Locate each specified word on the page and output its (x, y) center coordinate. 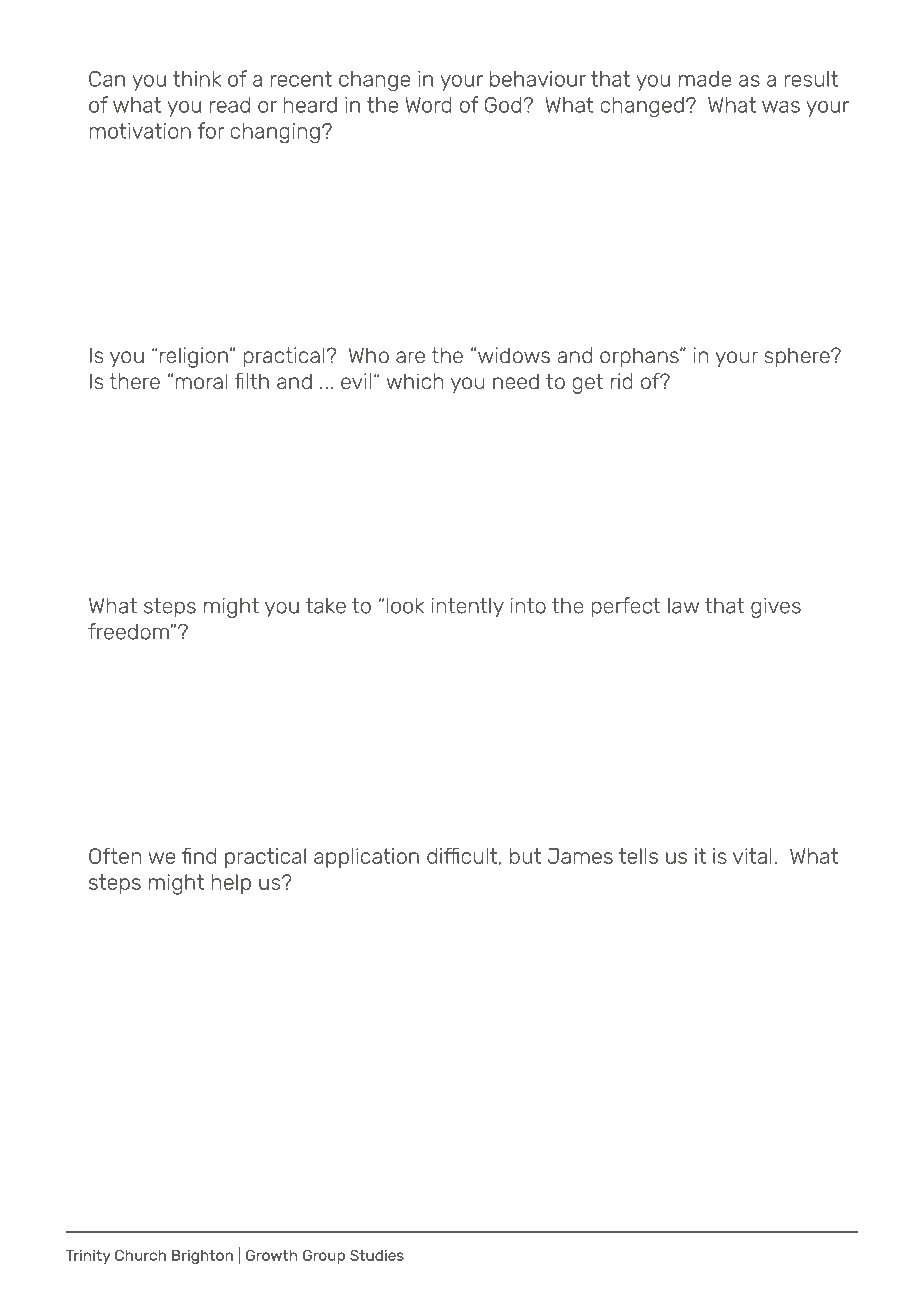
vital (752, 856)
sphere (798, 357)
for (210, 130)
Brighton (202, 1256)
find (199, 855)
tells (638, 856)
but (525, 856)
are (410, 357)
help (231, 884)
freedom (128, 631)
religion (194, 357)
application (366, 858)
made (705, 79)
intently (468, 608)
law (683, 606)
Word (428, 105)
